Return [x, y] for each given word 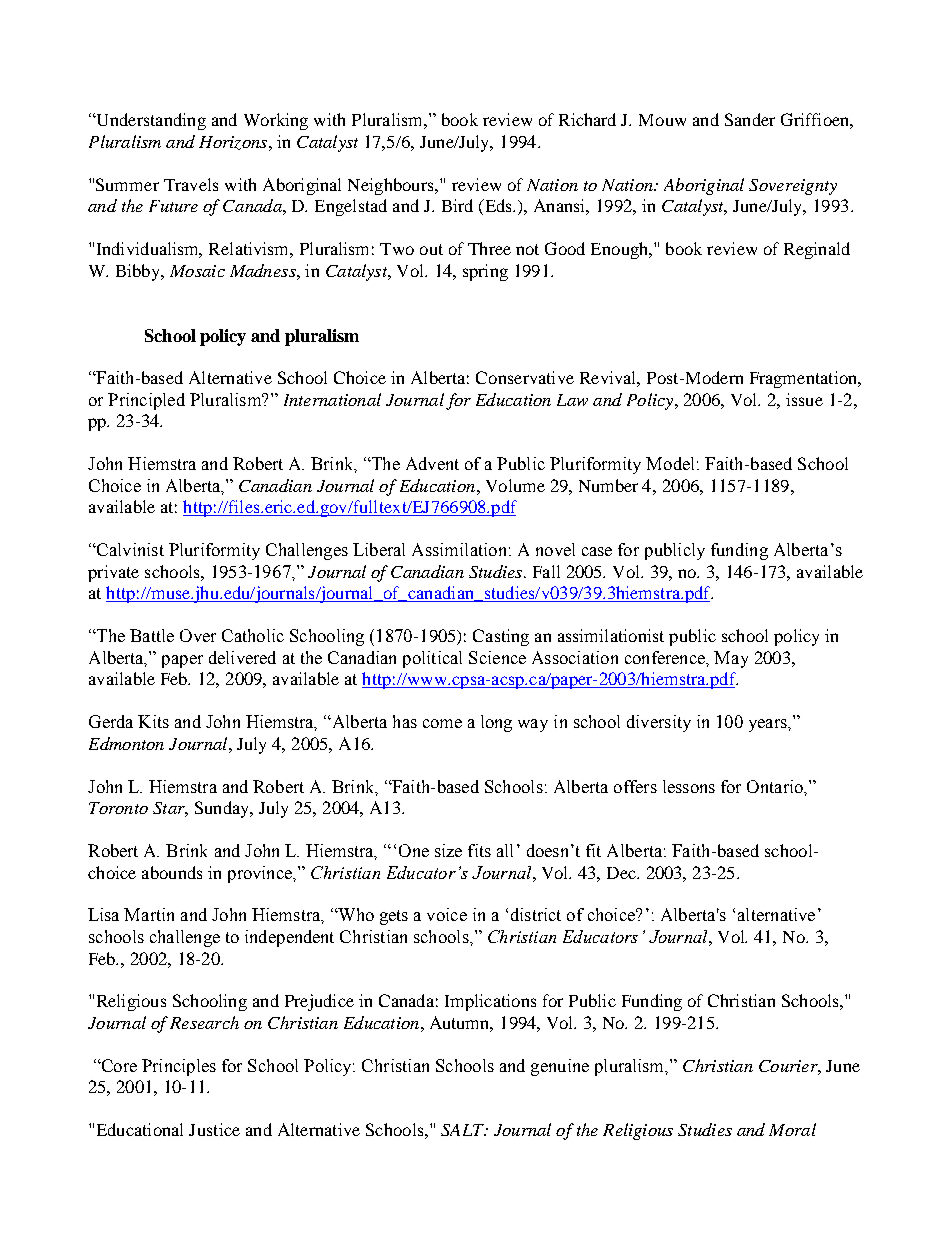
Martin [149, 914]
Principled [146, 401]
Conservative [525, 377]
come [442, 723]
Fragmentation [805, 379]
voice [447, 914]
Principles [179, 1067]
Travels [191, 184]
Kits [153, 721]
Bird [457, 205]
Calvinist [129, 549]
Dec [622, 873]
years [769, 725]
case [597, 551]
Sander [750, 119]
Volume [515, 485]
